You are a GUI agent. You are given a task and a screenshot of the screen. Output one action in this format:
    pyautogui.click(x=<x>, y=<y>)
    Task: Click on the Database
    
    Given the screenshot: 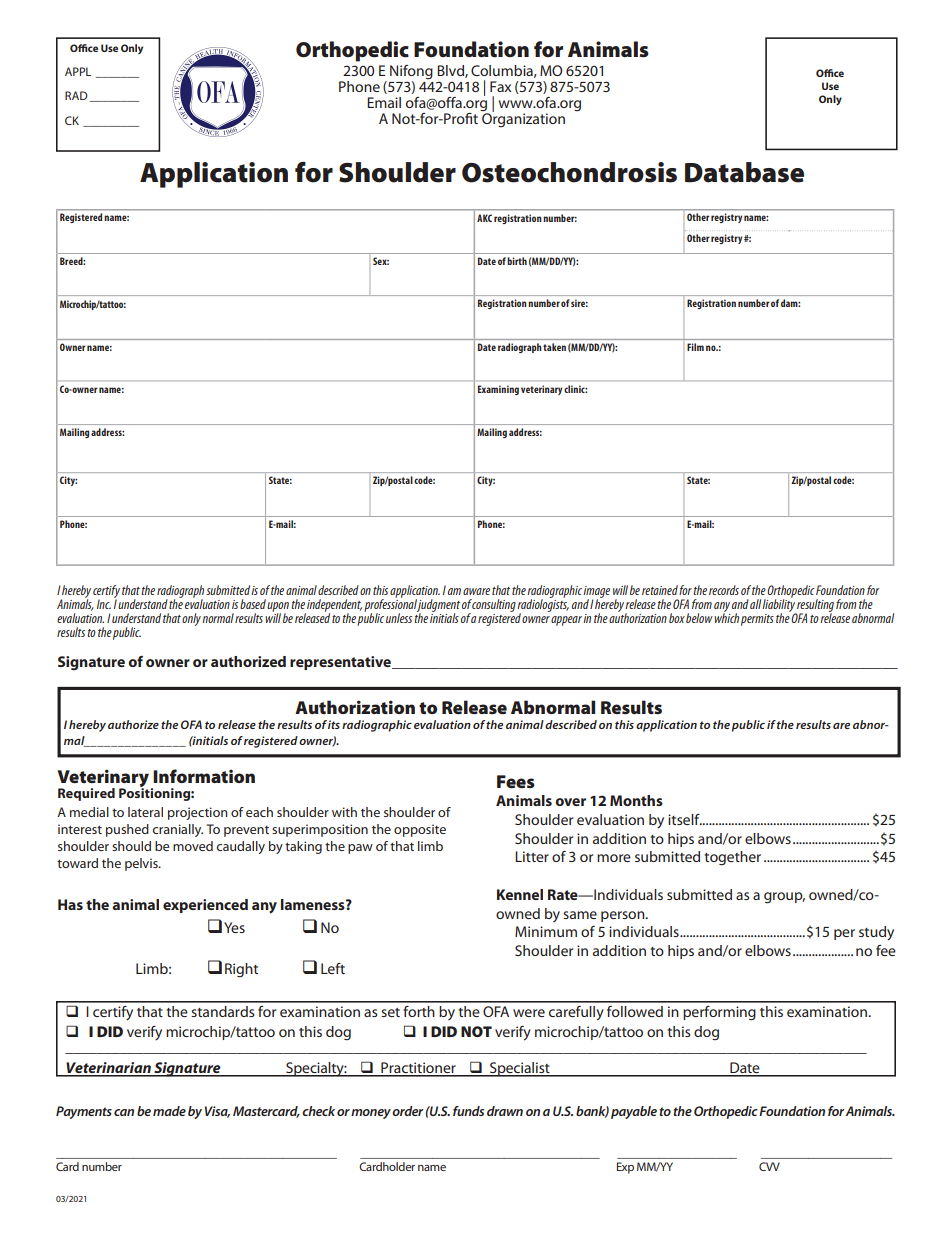 What is the action you would take?
    pyautogui.click(x=744, y=172)
